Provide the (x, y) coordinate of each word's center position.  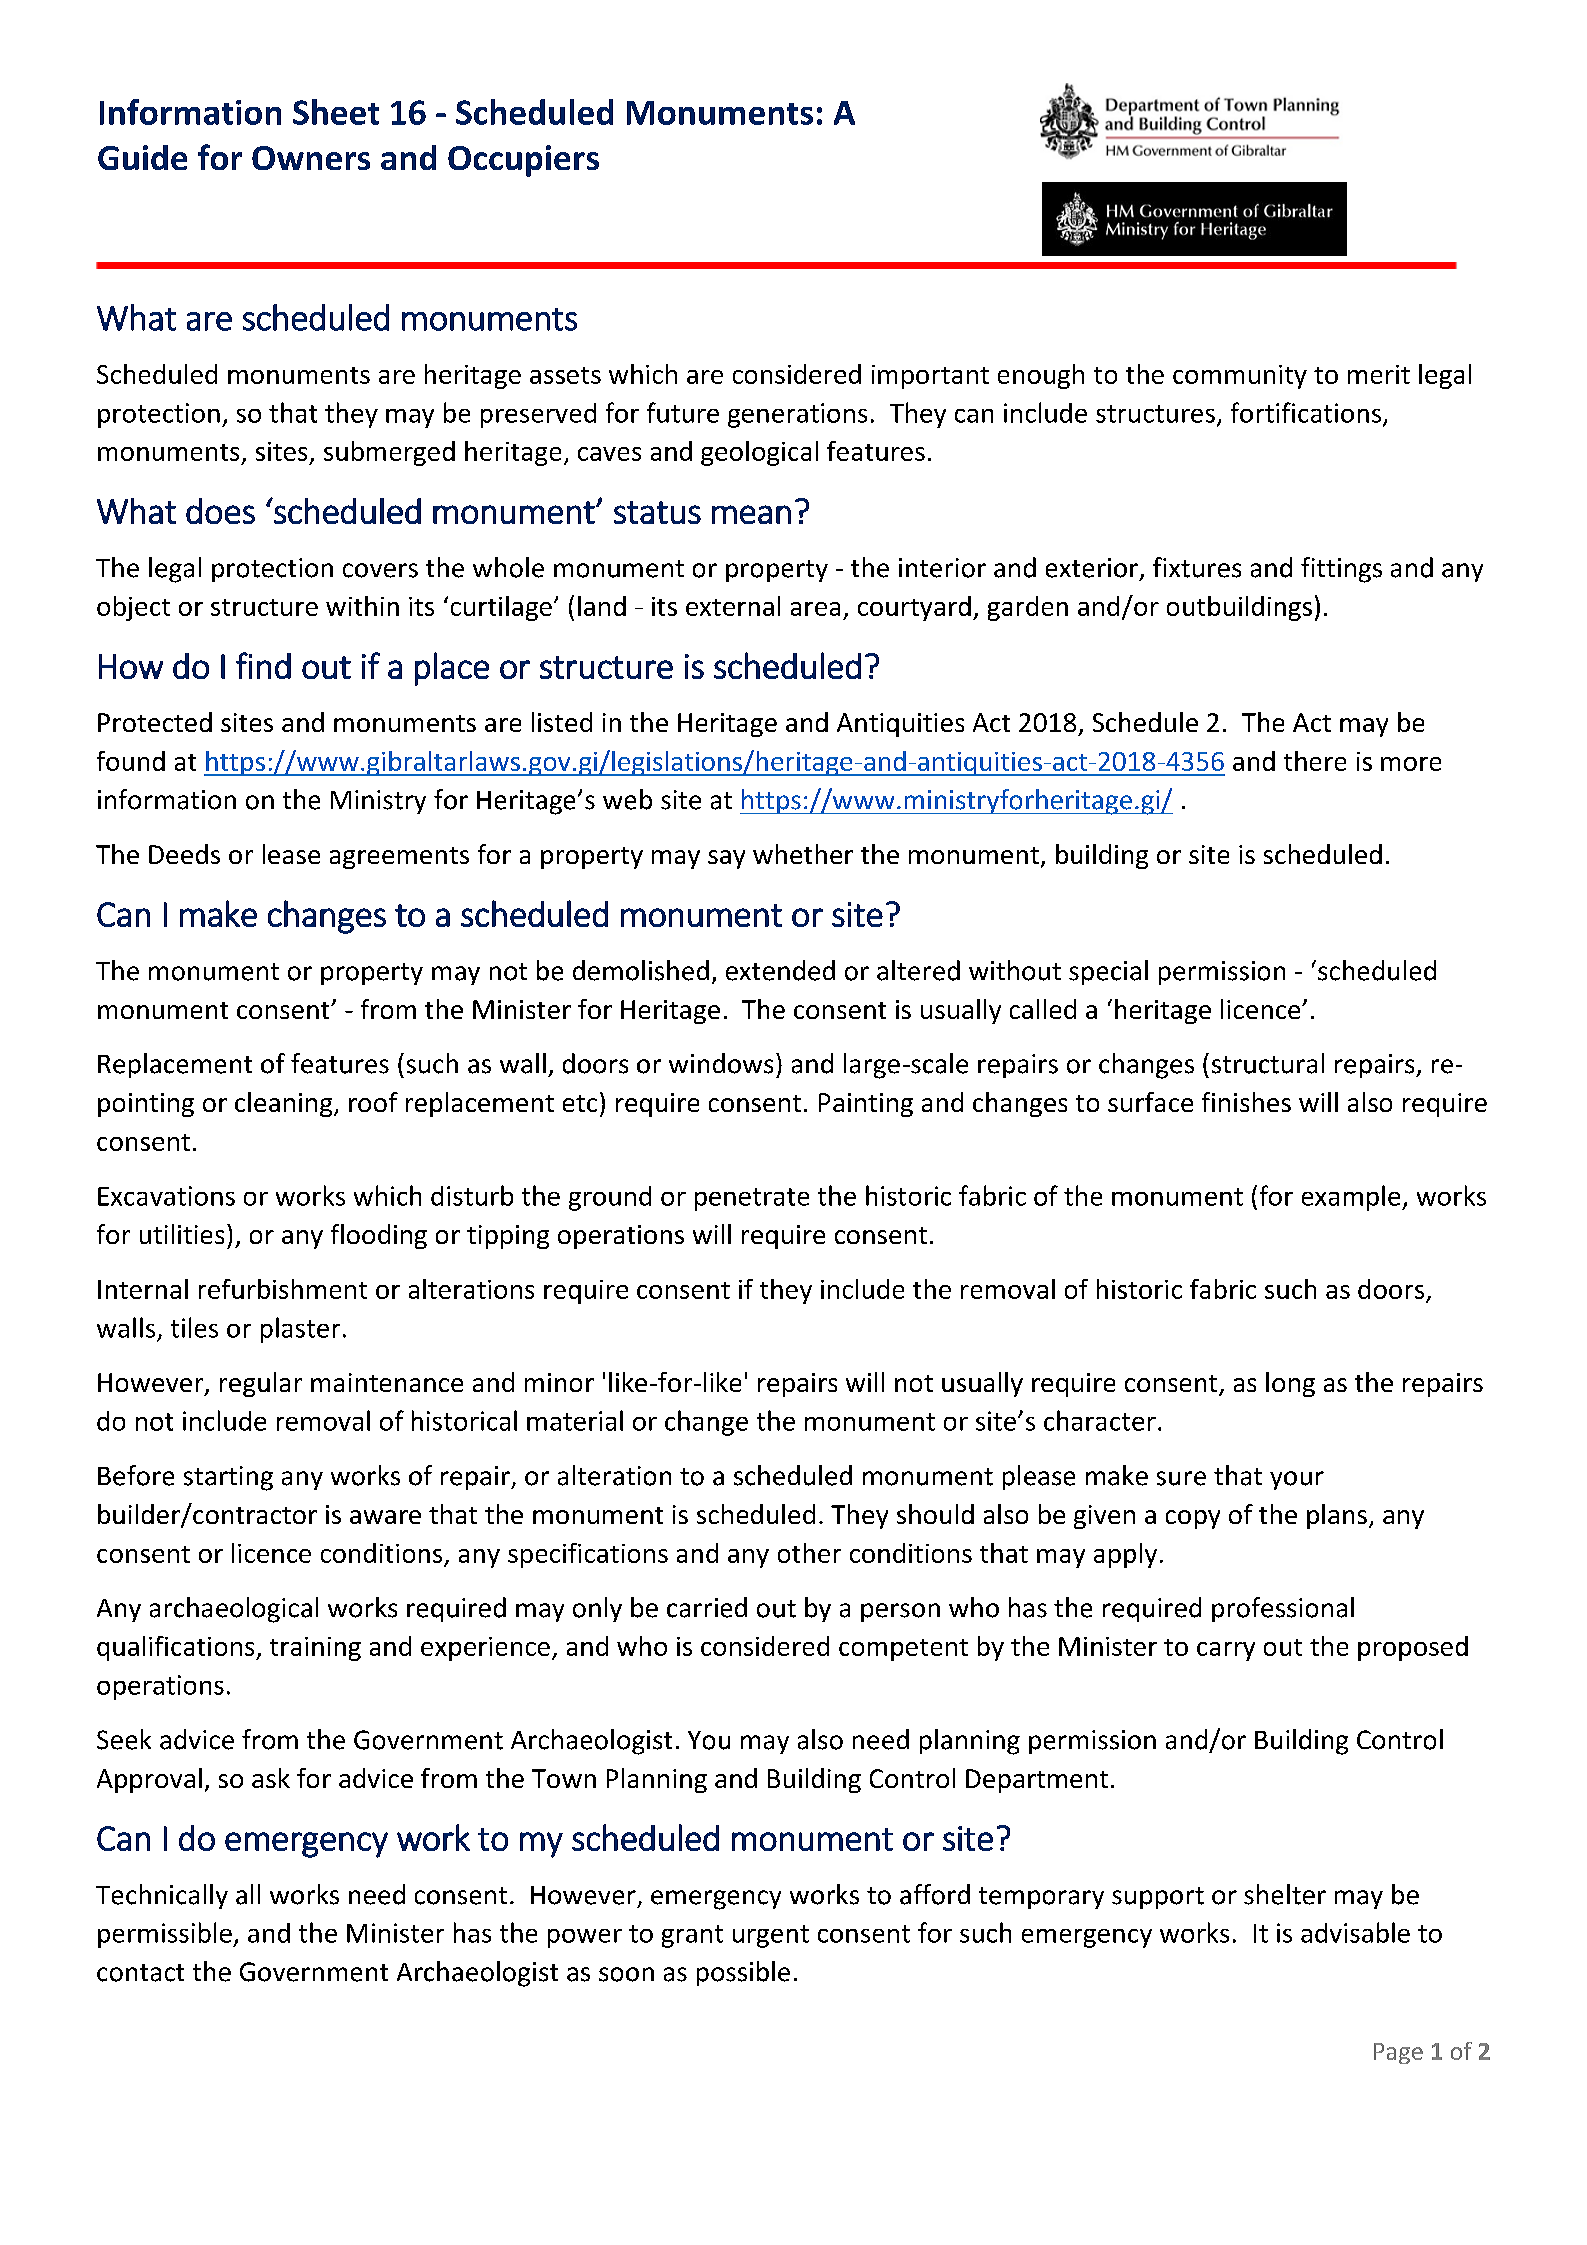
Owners (311, 158)
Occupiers (523, 161)
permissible (166, 1935)
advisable (1355, 1932)
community (1240, 377)
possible (743, 1973)
